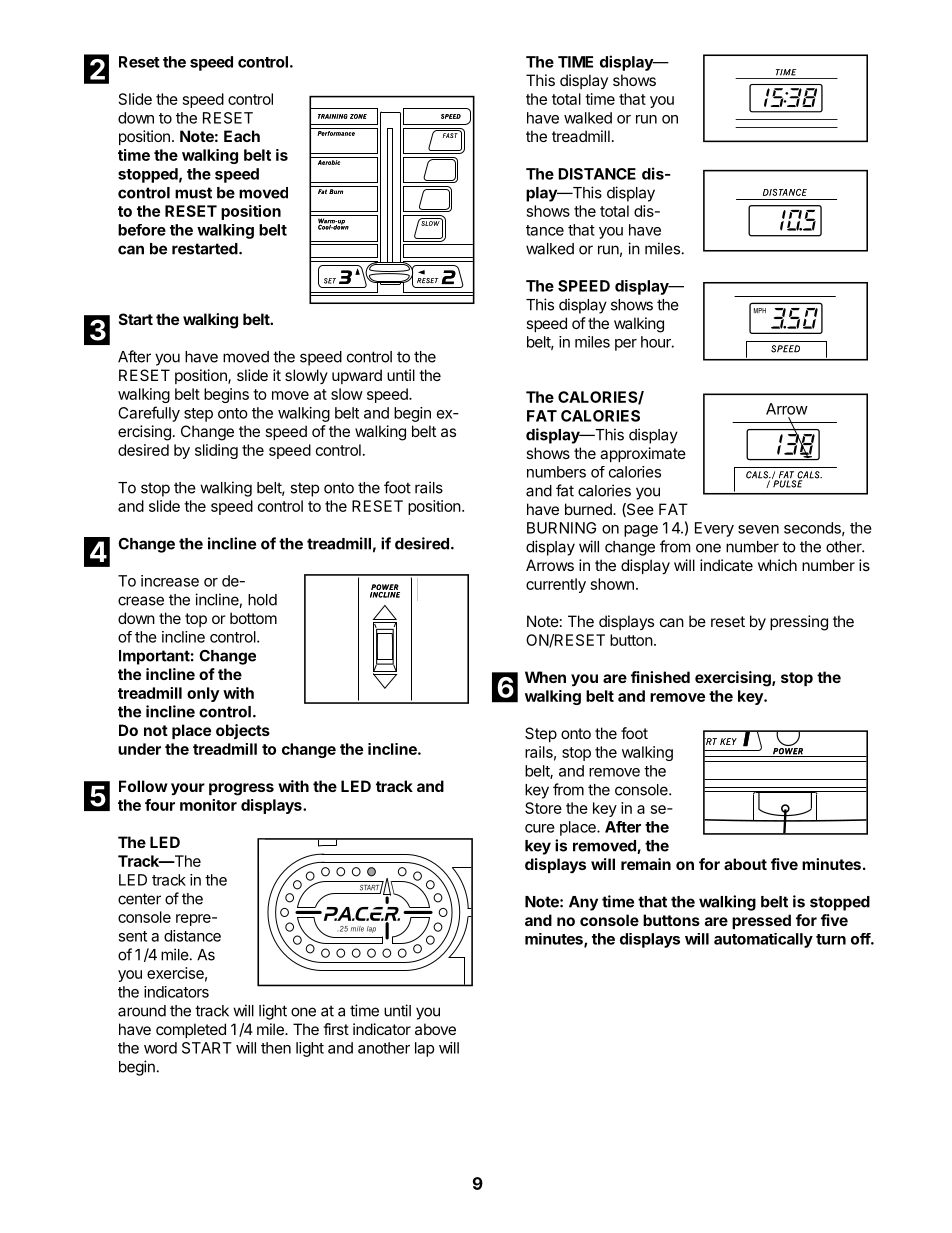  What do you see at coordinates (589, 509) in the document?
I see `burned` at bounding box center [589, 509].
